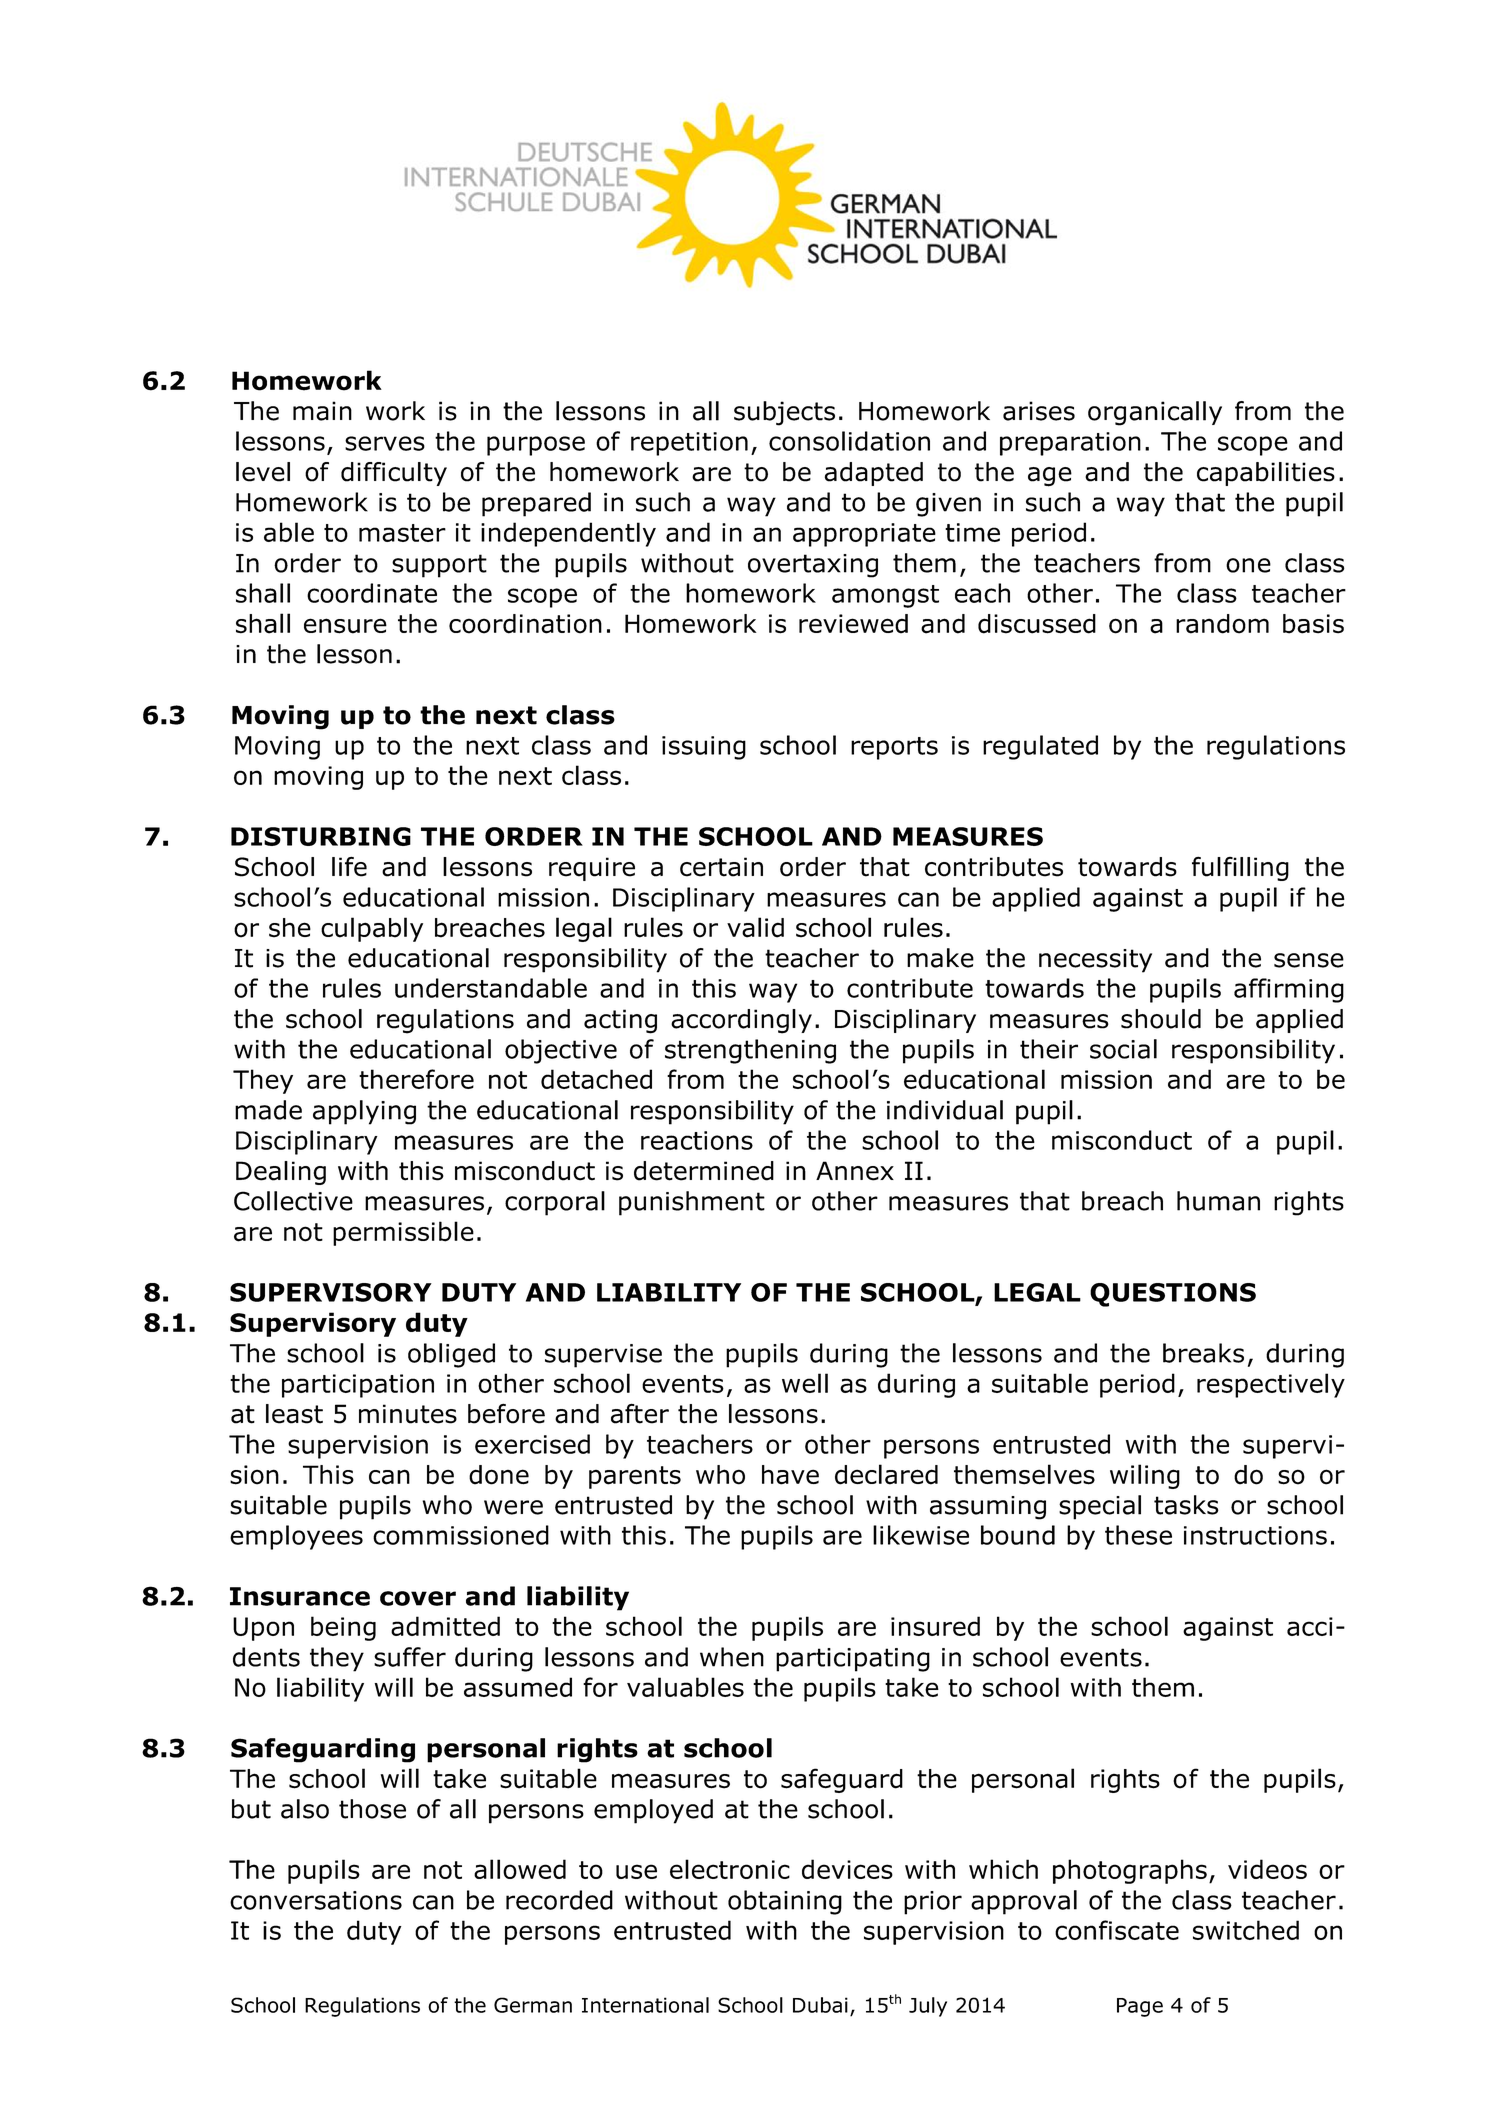 The height and width of the image is (2105, 1488). Describe the element at coordinates (1161, 1019) in the image. I see `should` at that location.
